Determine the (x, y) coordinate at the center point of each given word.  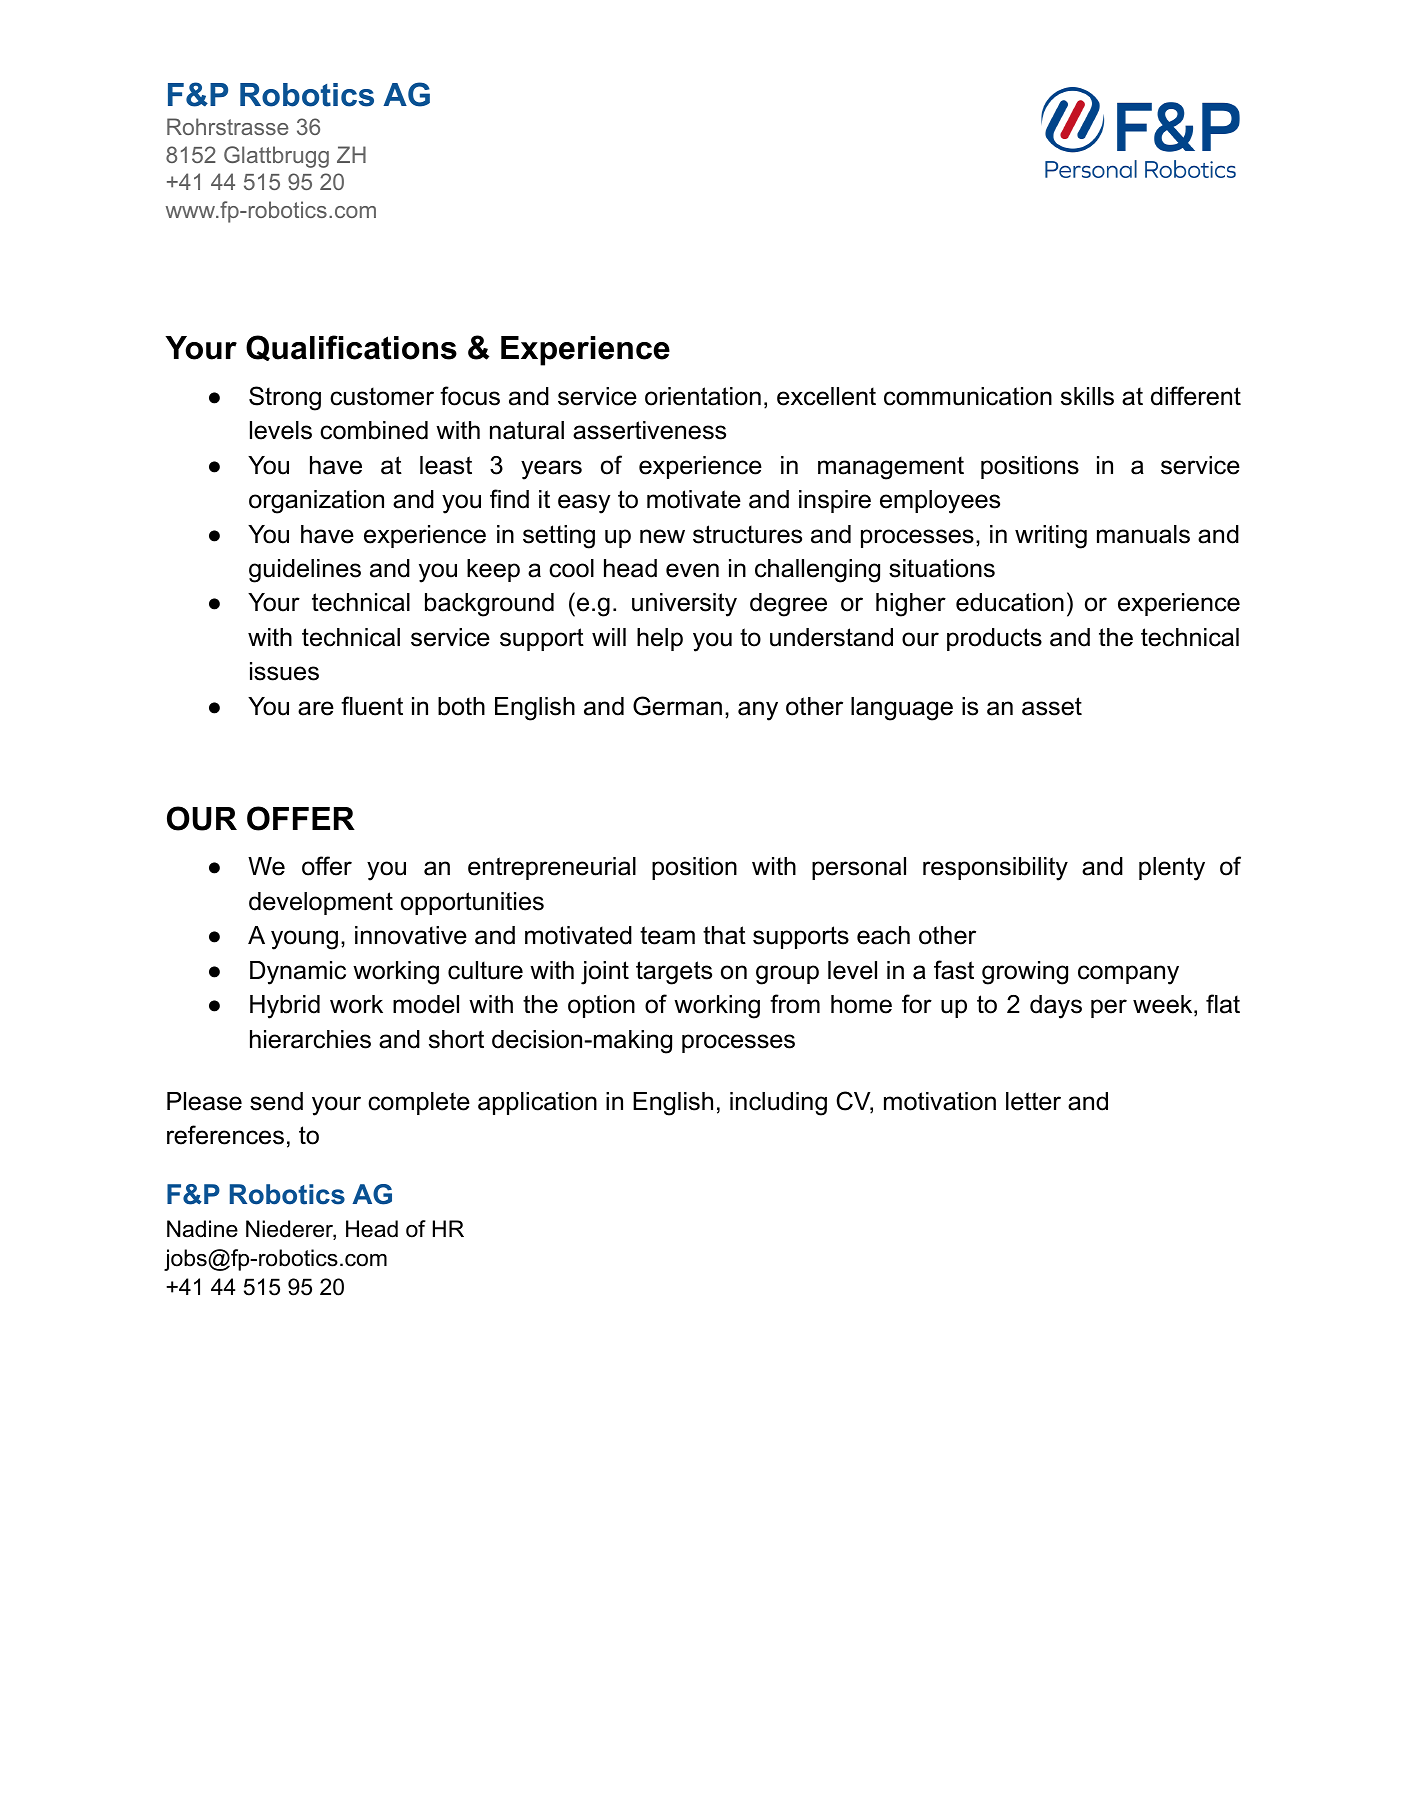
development (321, 903)
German (677, 706)
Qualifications (351, 348)
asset (1052, 706)
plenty (1172, 869)
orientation (703, 396)
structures (747, 534)
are (316, 708)
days (1056, 1007)
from (795, 1004)
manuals (1143, 534)
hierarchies (310, 1039)
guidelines (305, 571)
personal (859, 868)
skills (1087, 396)
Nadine (202, 1229)
